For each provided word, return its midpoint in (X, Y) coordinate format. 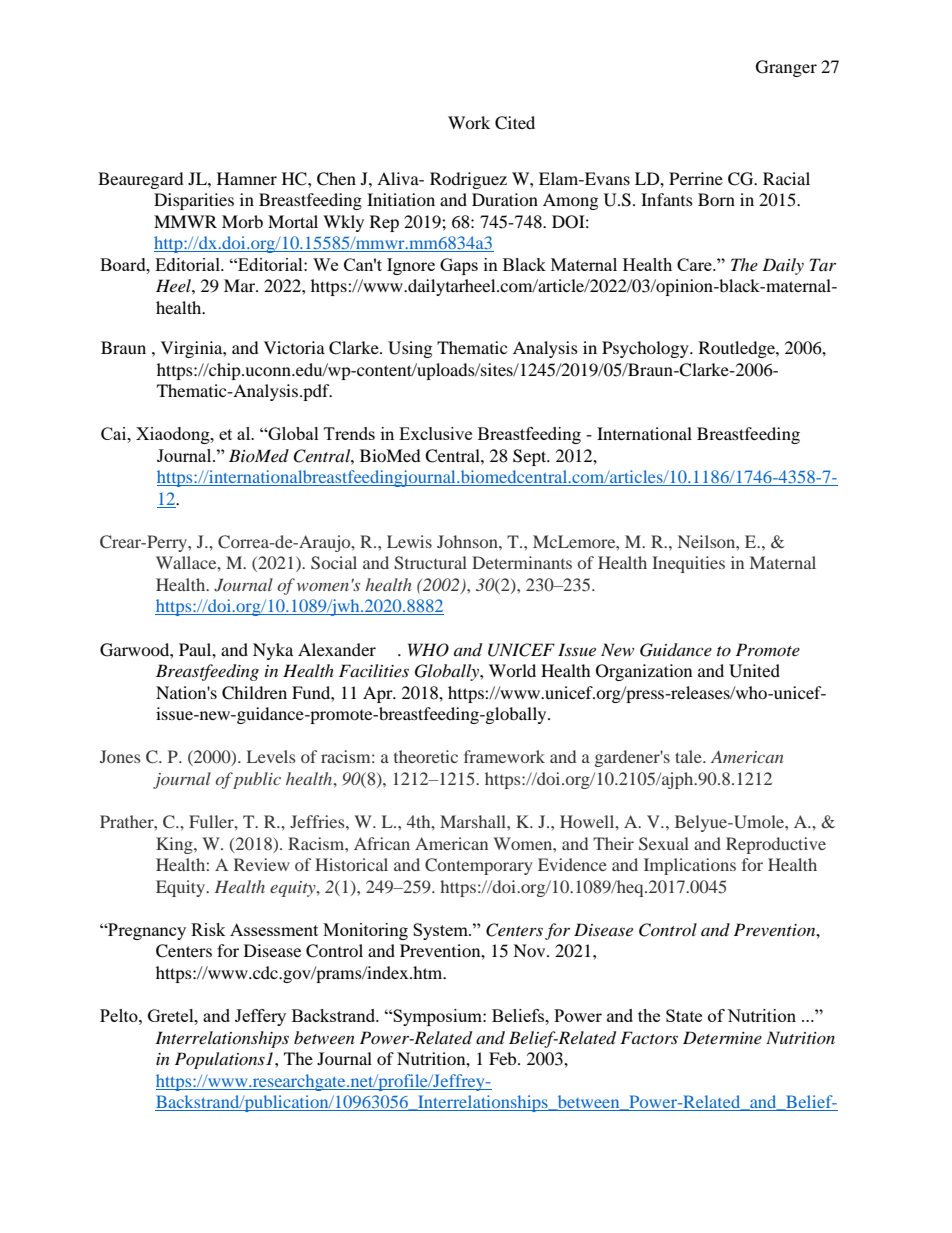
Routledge (738, 349)
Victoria (294, 347)
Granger (786, 68)
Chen (336, 179)
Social (334, 563)
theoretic (426, 756)
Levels (271, 756)
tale (689, 756)
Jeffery (260, 1017)
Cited (515, 123)
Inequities (688, 564)
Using (410, 349)
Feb (504, 1058)
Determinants (522, 562)
